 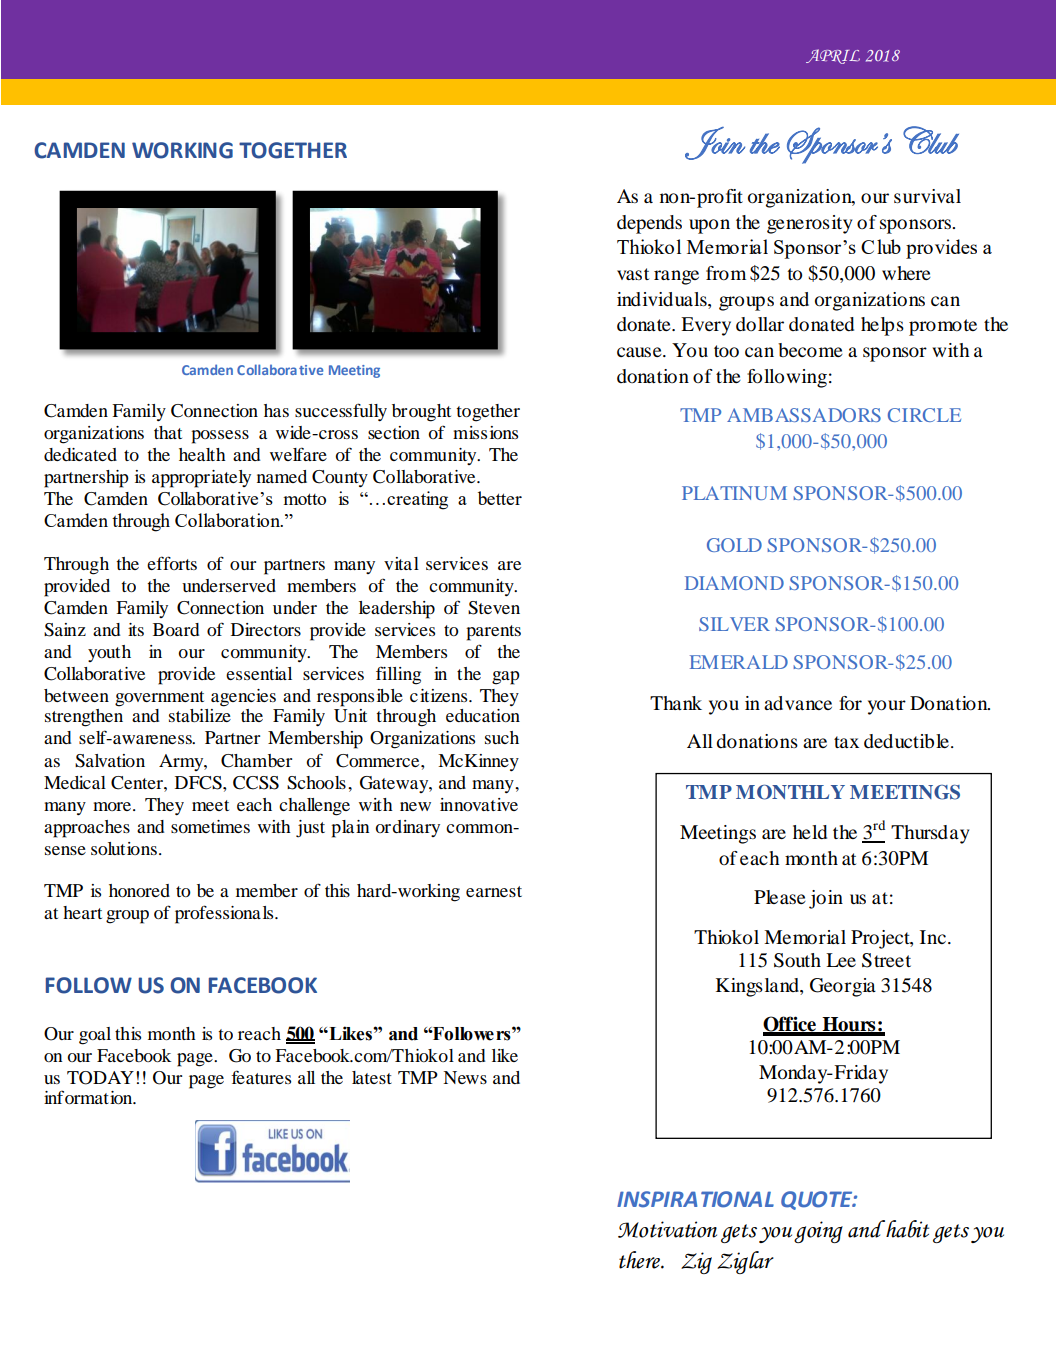 I want to click on information, so click(x=89, y=1097).
